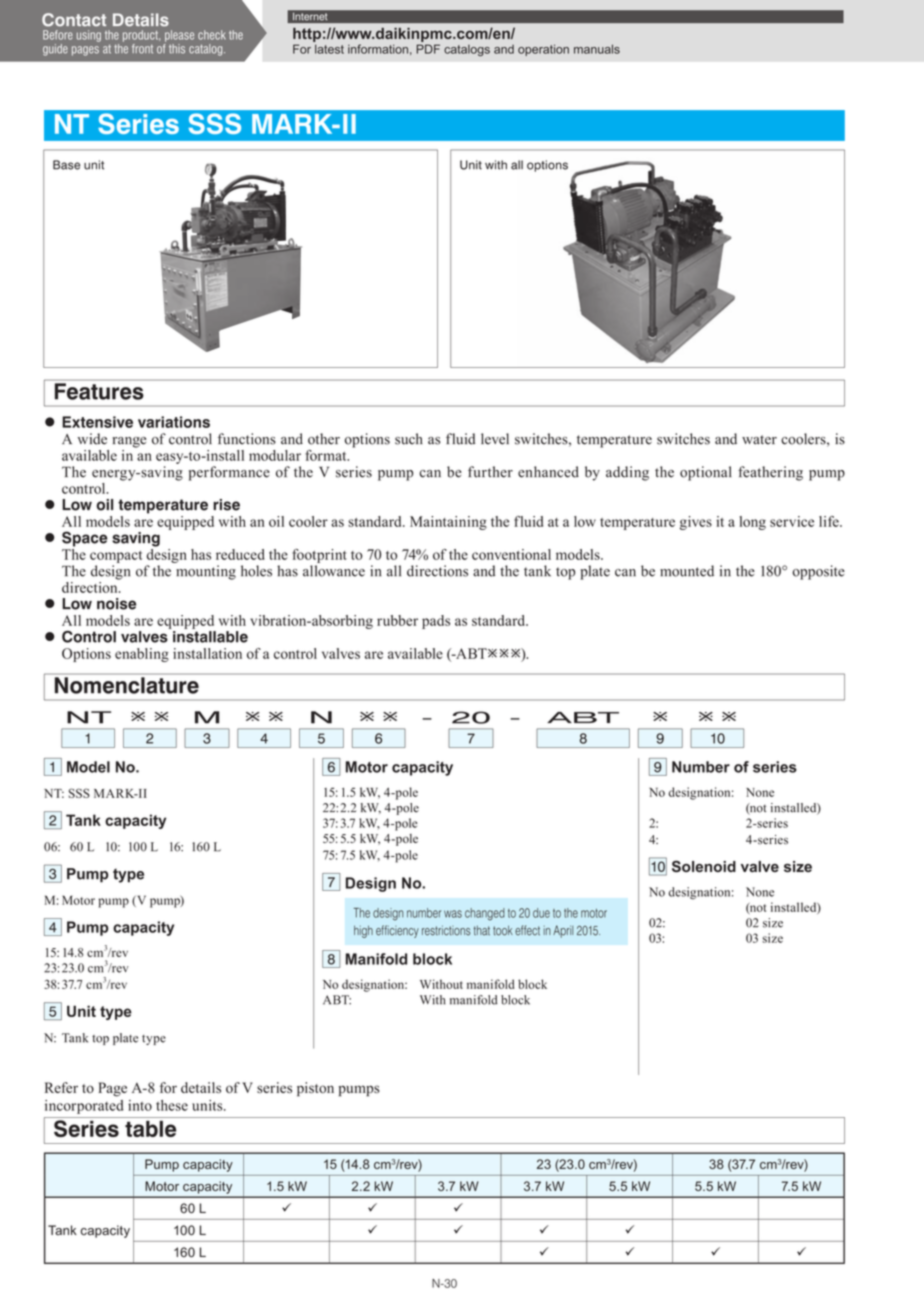 The image size is (924, 1308). Describe the element at coordinates (140, 1105) in the image. I see `into` at that location.
